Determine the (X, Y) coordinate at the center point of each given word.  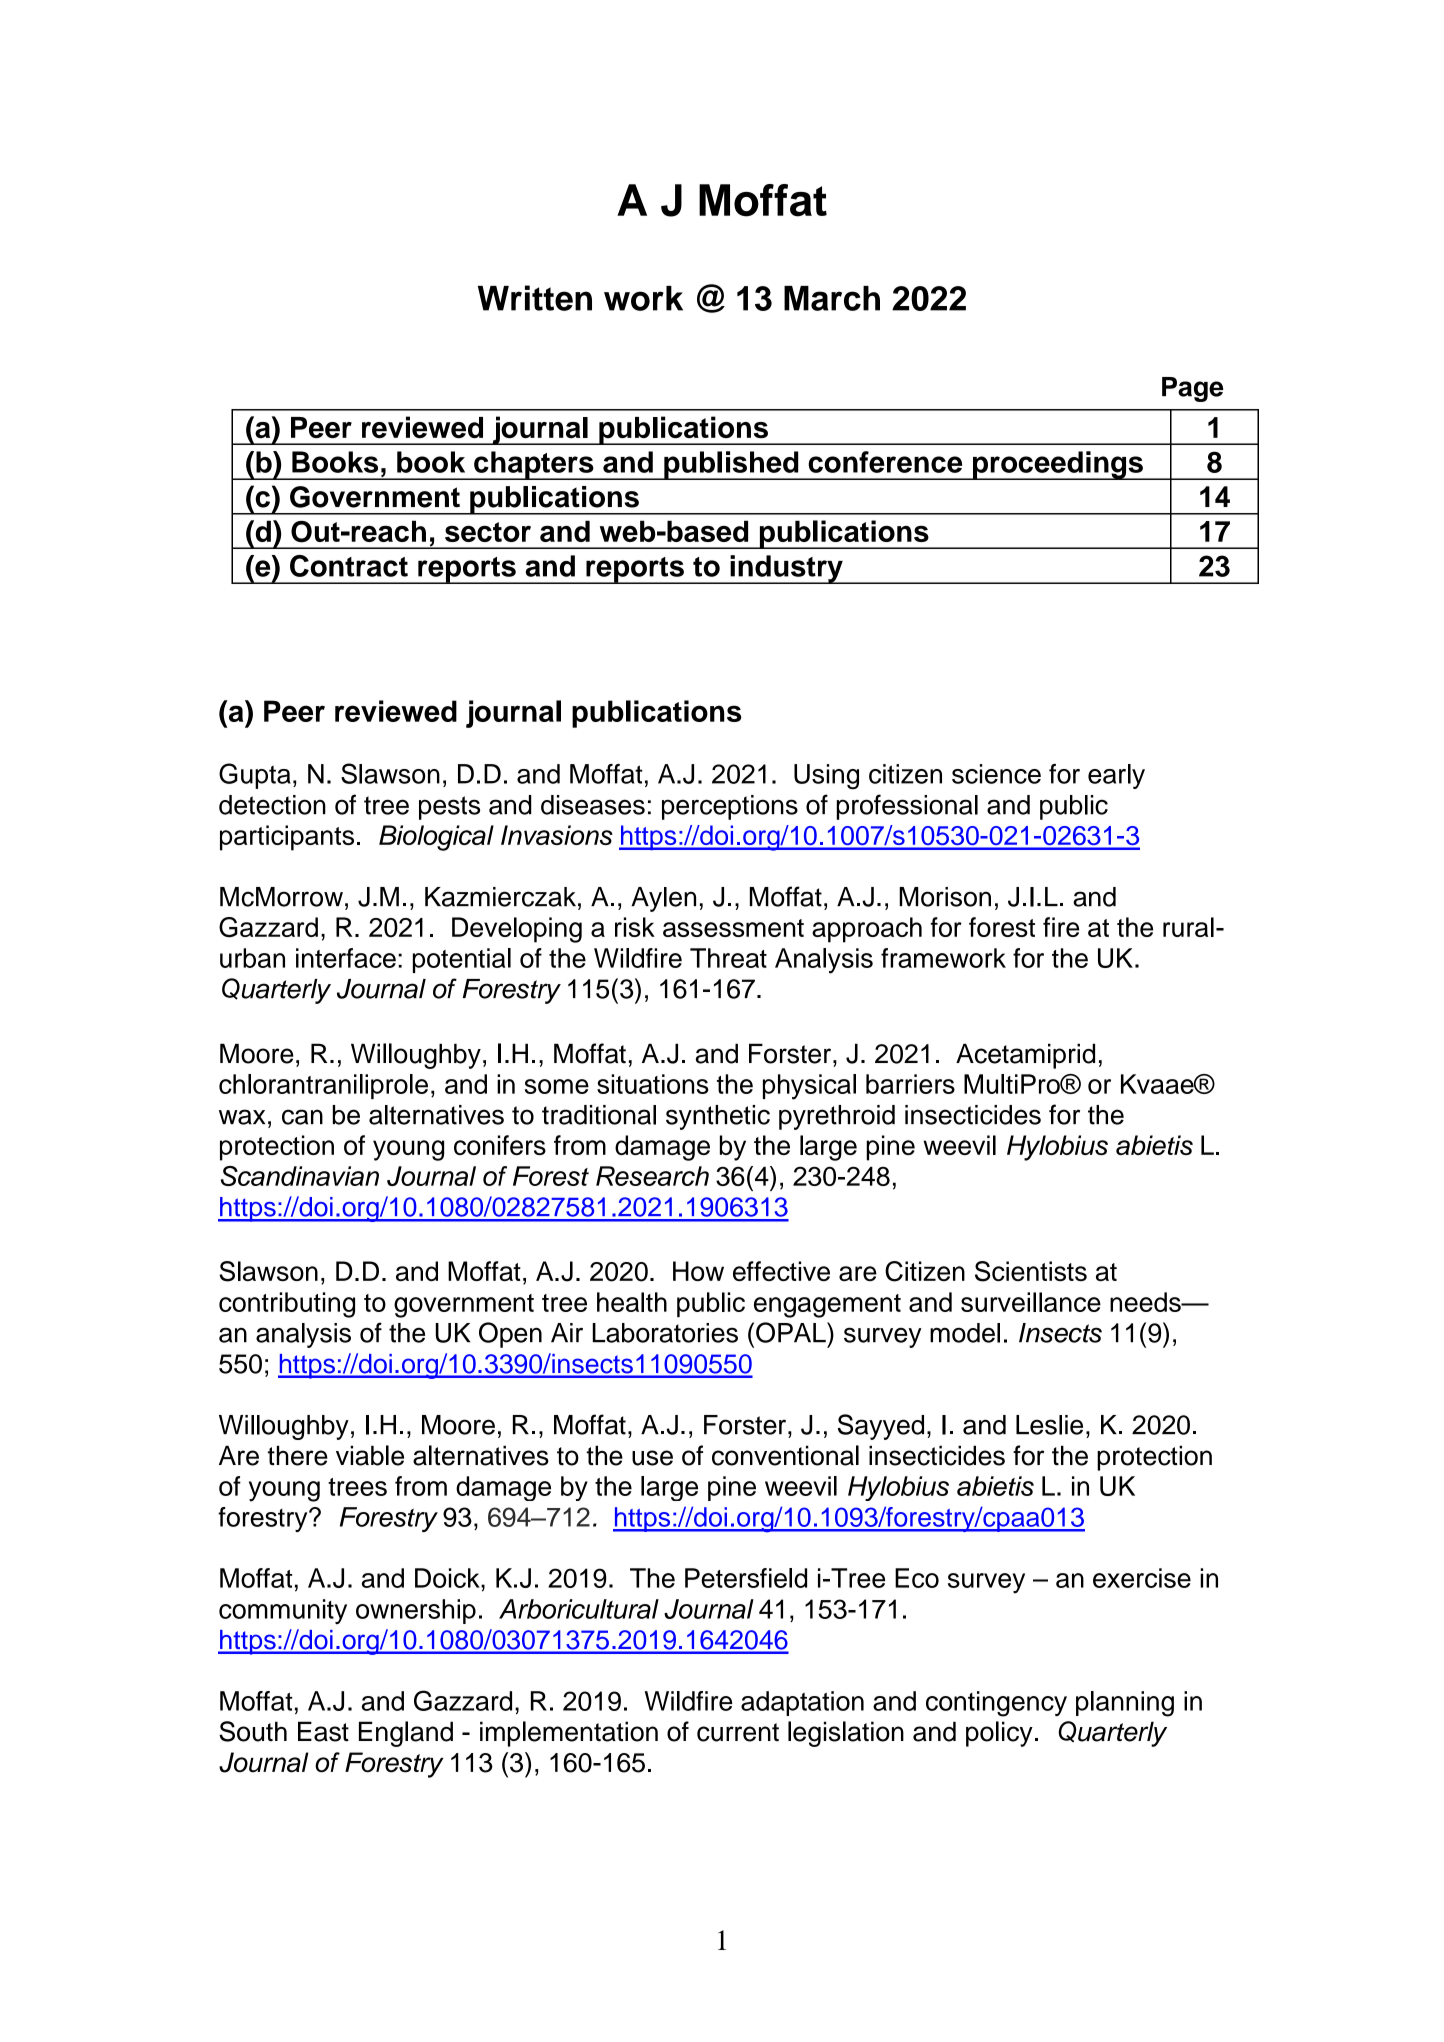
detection (272, 805)
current (738, 1732)
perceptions (730, 807)
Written (535, 298)
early (1116, 776)
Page (1192, 389)
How (698, 1271)
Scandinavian (300, 1176)
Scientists (1031, 1271)
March (832, 298)
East (323, 1731)
